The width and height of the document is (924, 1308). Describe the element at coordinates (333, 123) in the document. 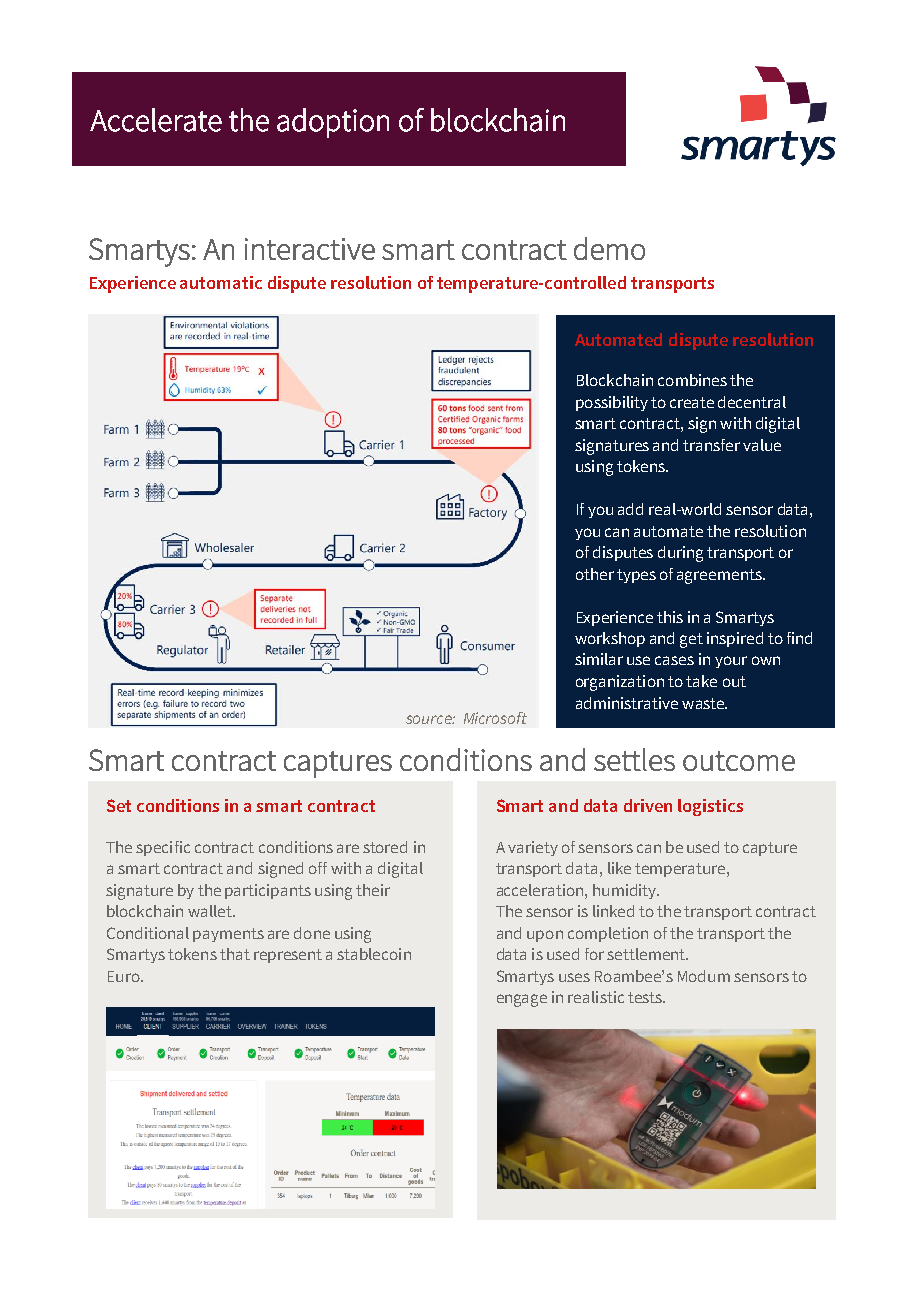

I see `adoption` at that location.
